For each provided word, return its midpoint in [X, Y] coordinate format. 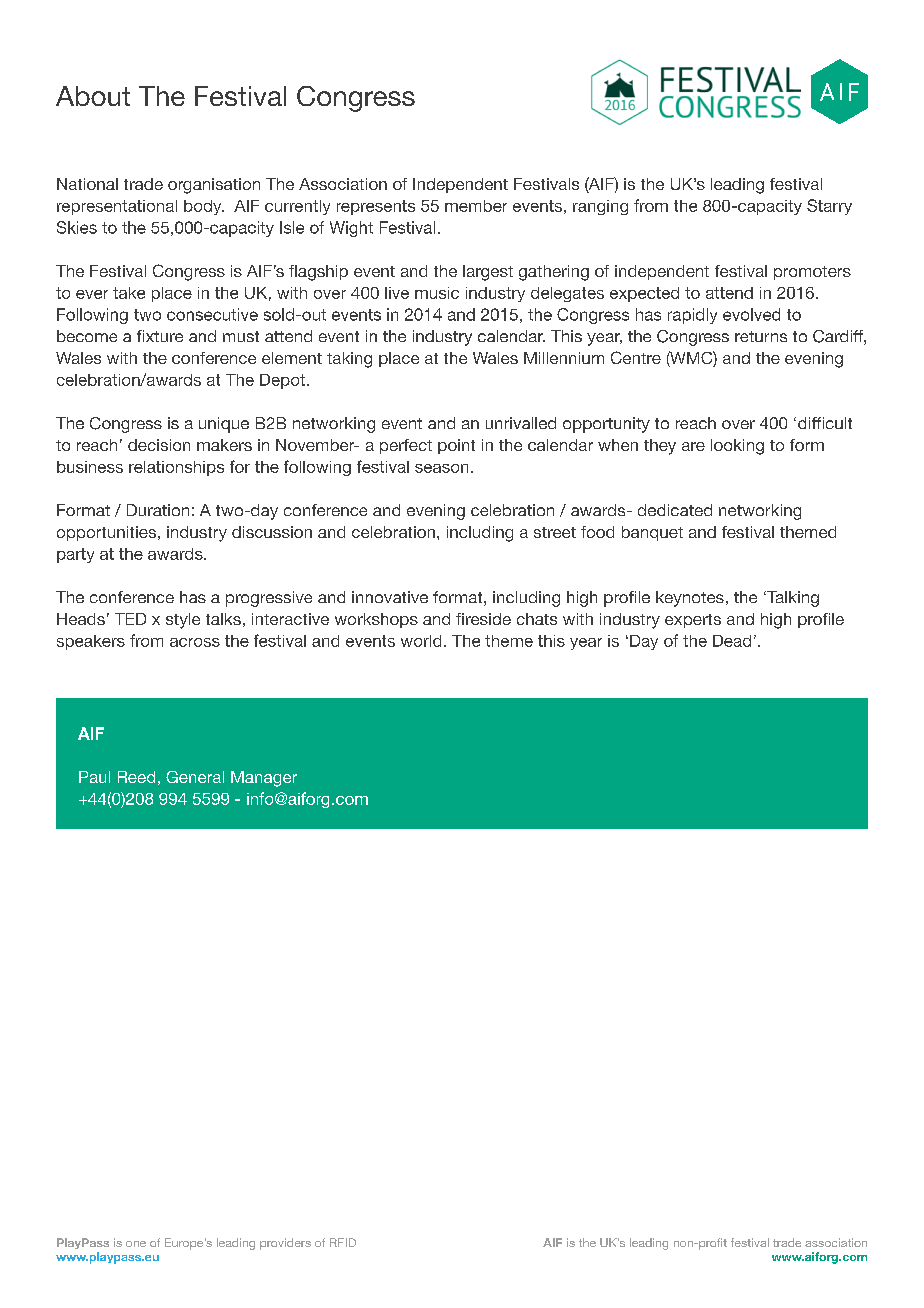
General [195, 777]
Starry [829, 207]
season [441, 468]
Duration [158, 510]
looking [737, 447]
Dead [732, 641]
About [93, 96]
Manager [264, 779]
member [476, 206]
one [136, 1244]
